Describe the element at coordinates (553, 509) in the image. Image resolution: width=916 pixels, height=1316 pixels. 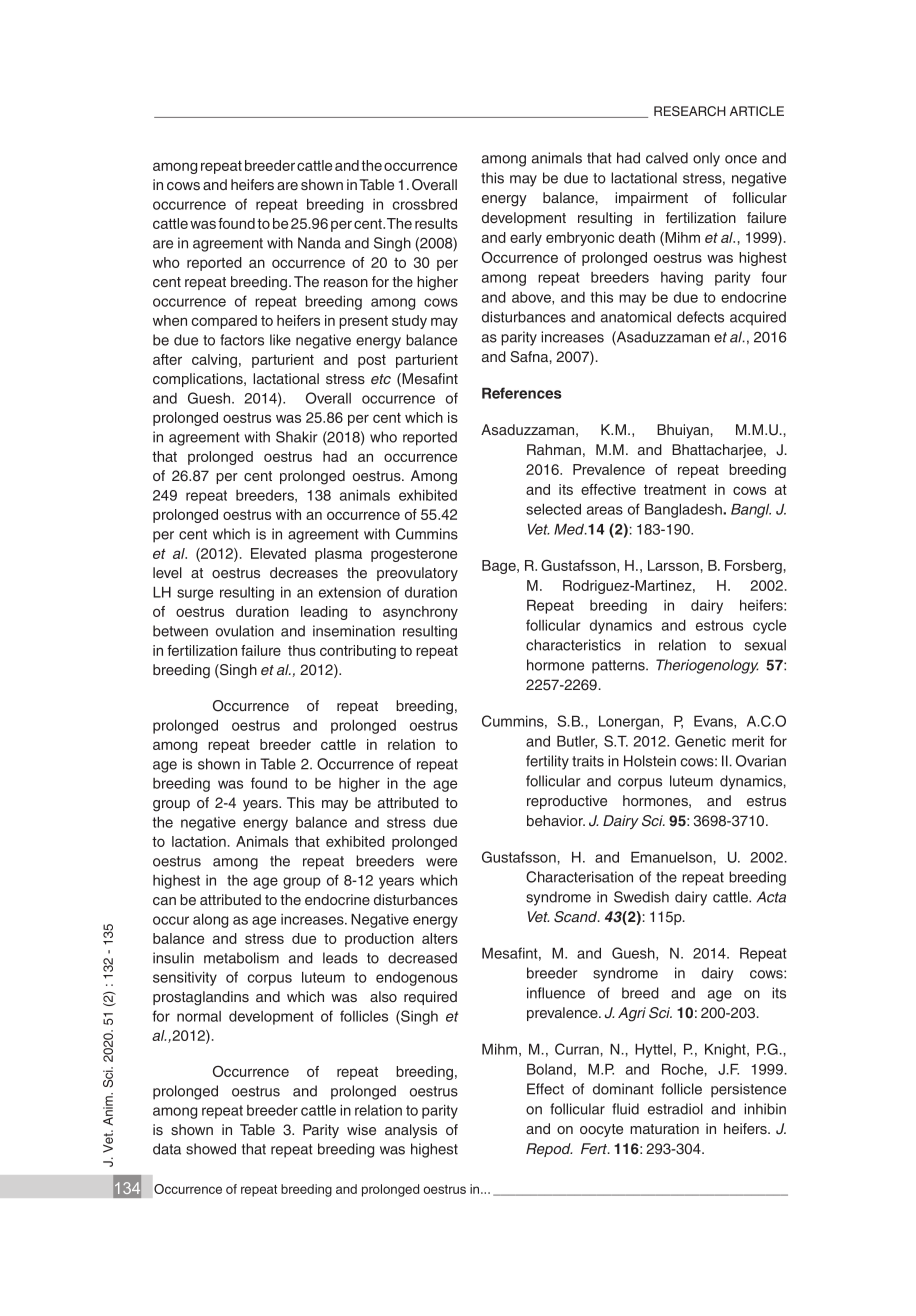
I see `selected` at that location.
